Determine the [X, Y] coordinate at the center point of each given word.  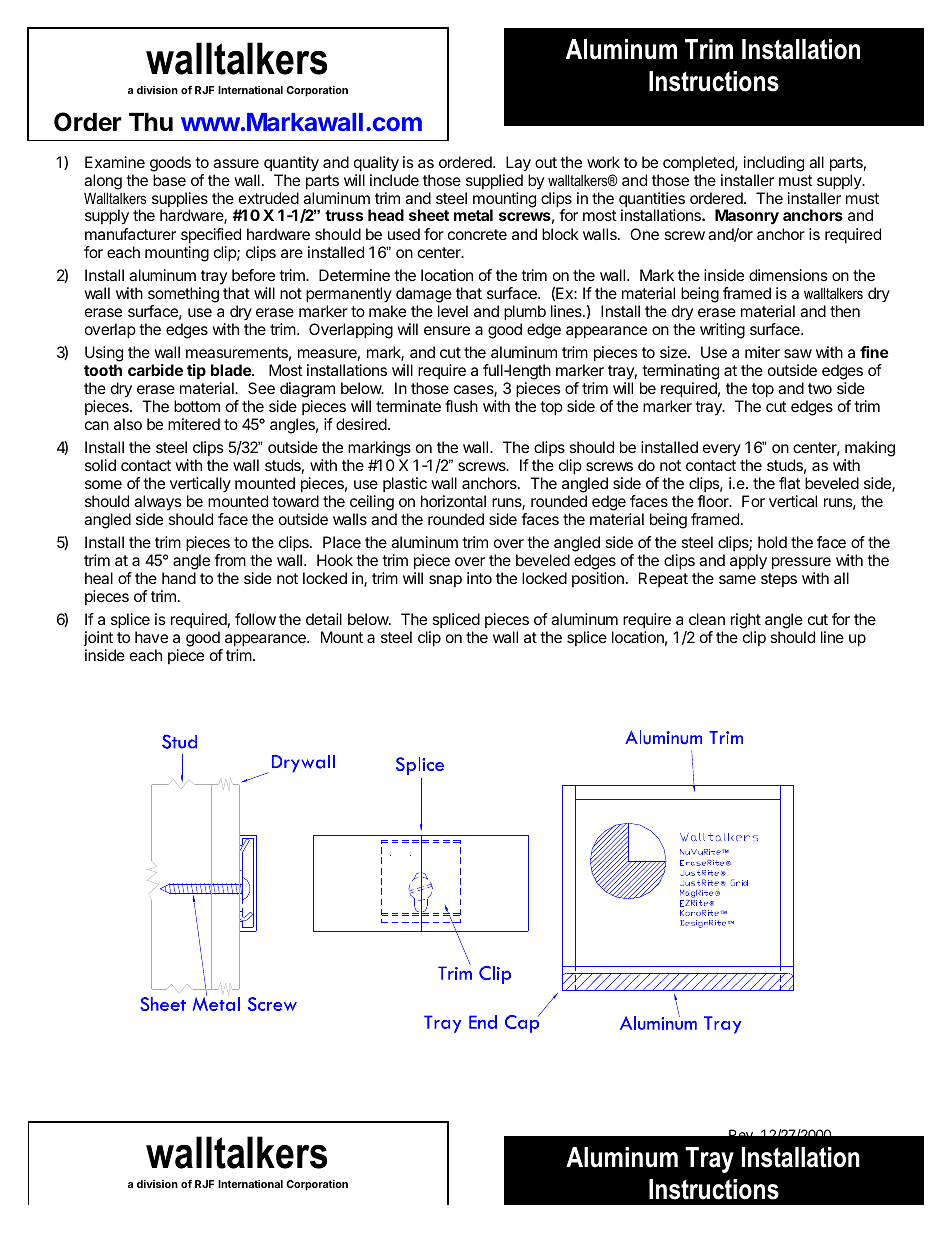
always [158, 503]
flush [461, 406]
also [128, 424]
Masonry [747, 217]
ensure [447, 330]
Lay [517, 165]
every [722, 450]
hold [772, 542]
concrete [477, 234]
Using [104, 354]
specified [211, 236]
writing [722, 331]
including [774, 165]
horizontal [453, 501]
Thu [151, 121]
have [151, 637]
